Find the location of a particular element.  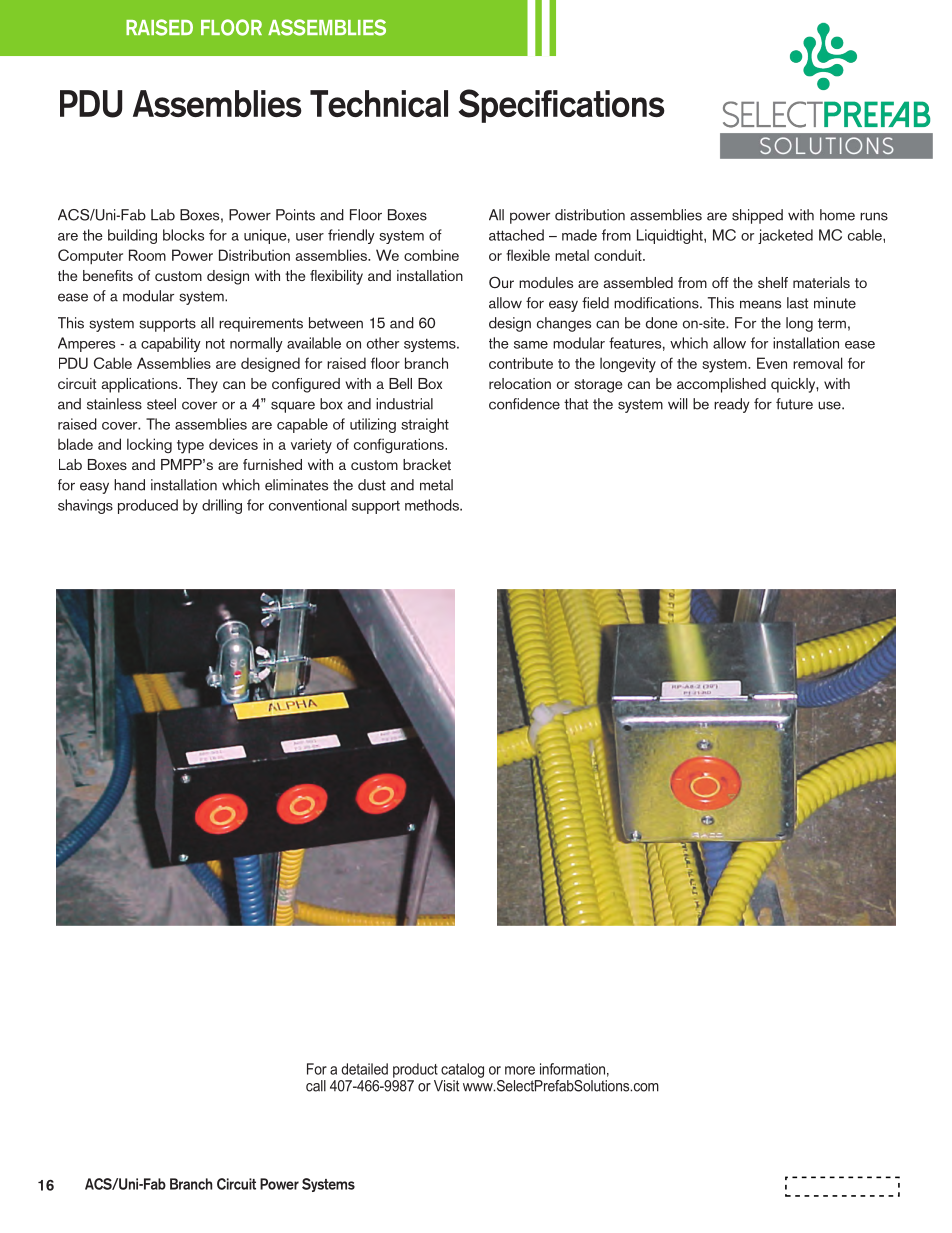

Specifications is located at coordinates (562, 106).
